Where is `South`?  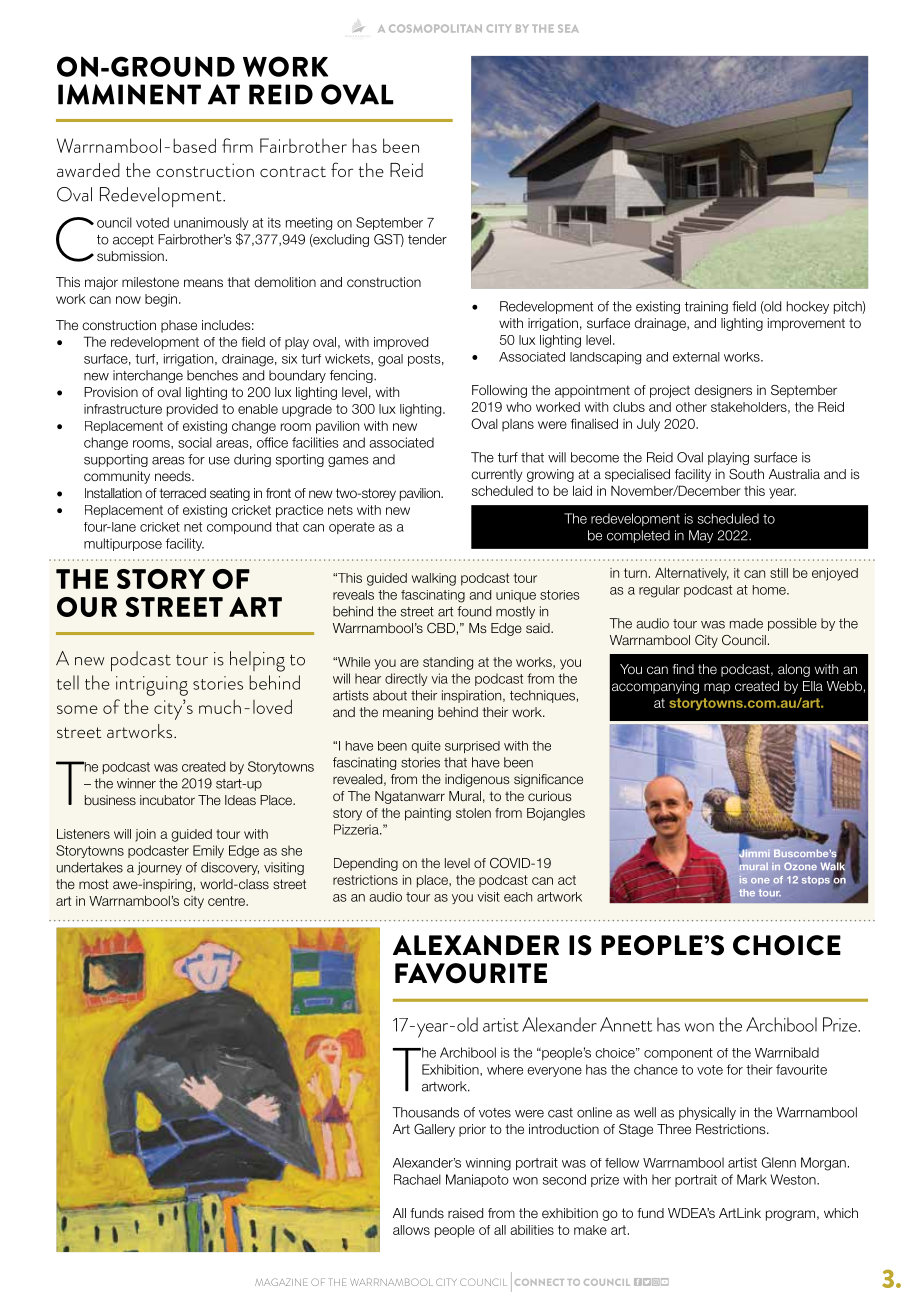
South is located at coordinates (746, 474).
